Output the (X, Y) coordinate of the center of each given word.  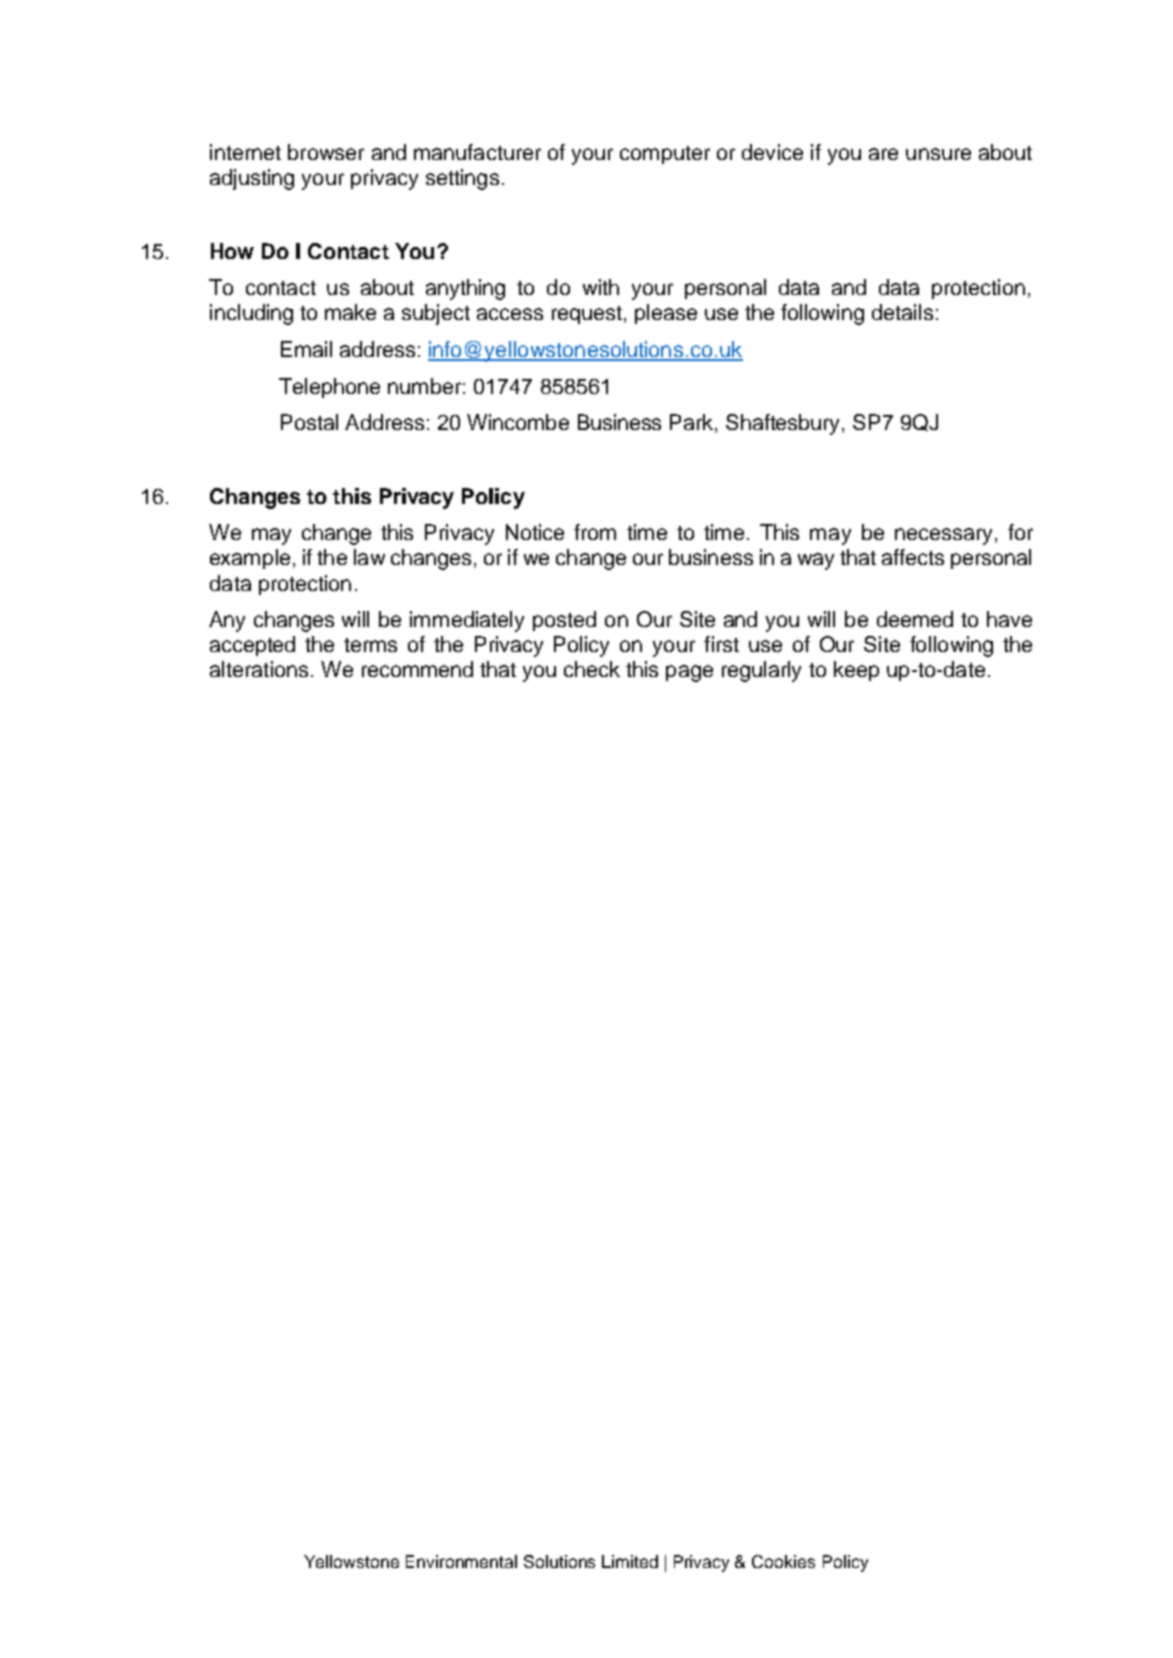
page (689, 673)
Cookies (783, 1561)
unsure (938, 154)
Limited (630, 1561)
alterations (259, 669)
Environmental (461, 1561)
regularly (761, 671)
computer (665, 155)
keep (856, 671)
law (369, 557)
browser (326, 152)
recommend (417, 669)
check (592, 669)
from (595, 532)
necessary (943, 536)
